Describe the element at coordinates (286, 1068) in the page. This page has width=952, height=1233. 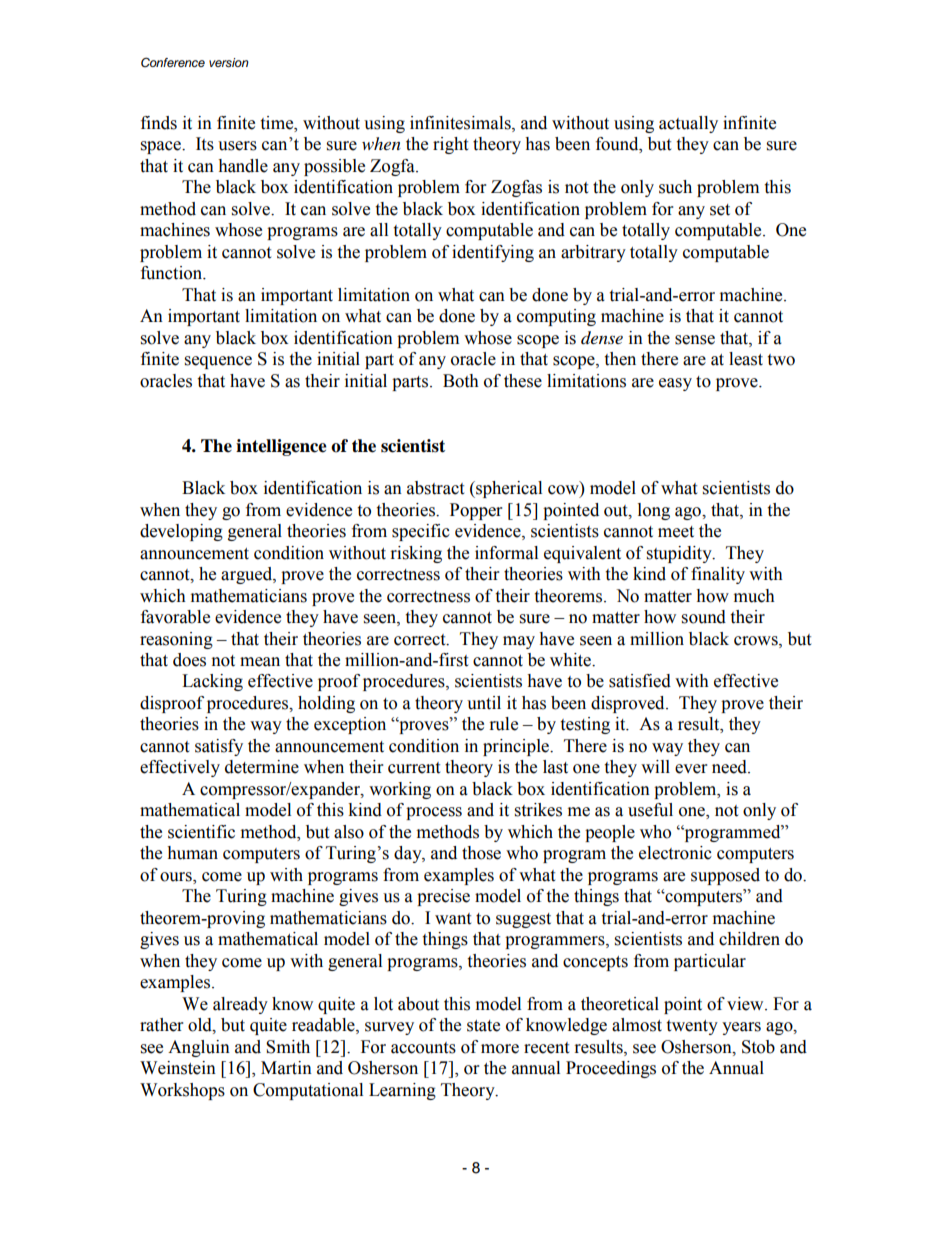
I see `Martin` at that location.
